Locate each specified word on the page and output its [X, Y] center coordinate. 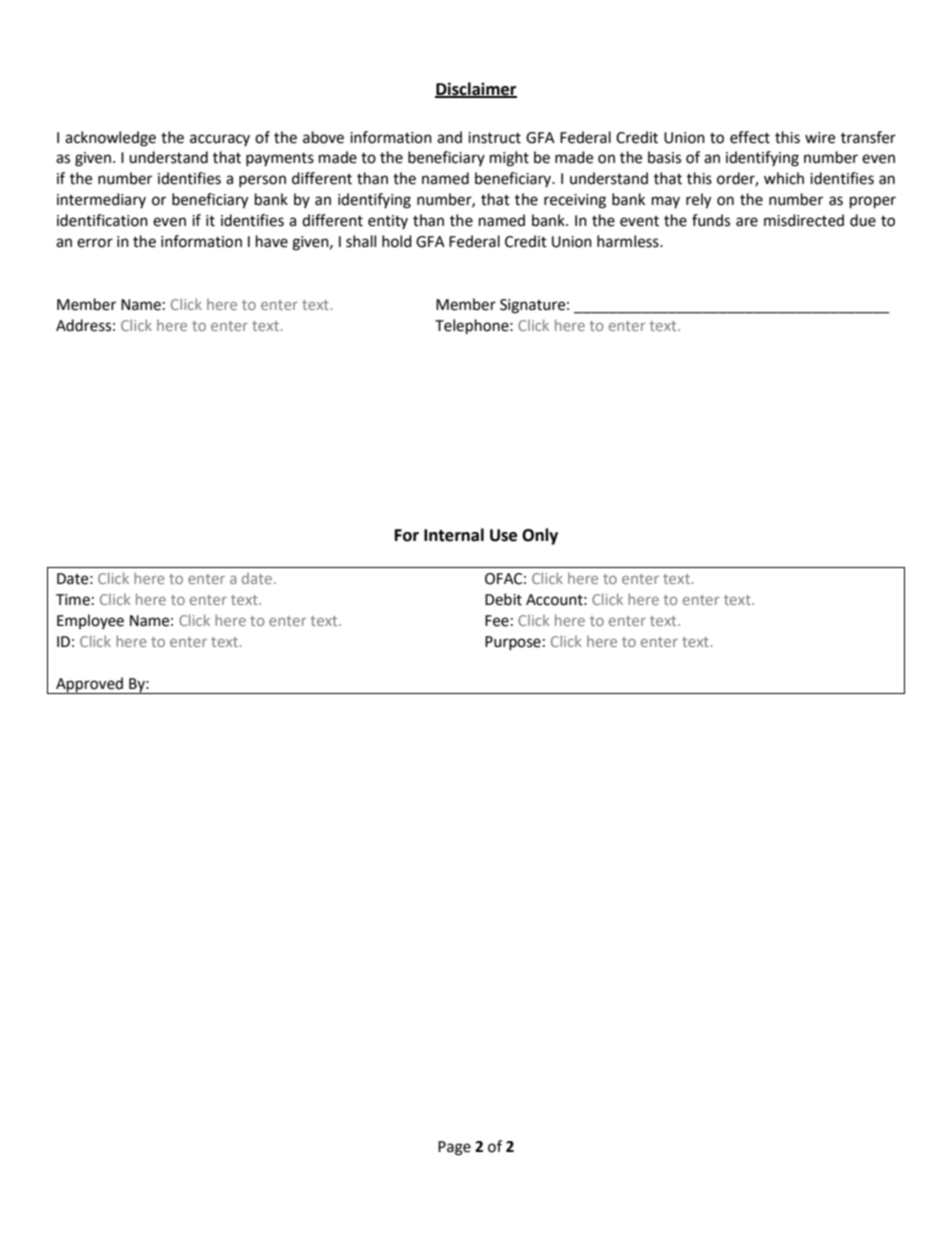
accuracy [220, 140]
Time [73, 600]
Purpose [513, 643]
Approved [90, 685]
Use [503, 535]
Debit [503, 599]
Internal [454, 535]
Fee [497, 621]
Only [540, 536]
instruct [494, 138]
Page [454, 1148]
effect [750, 137]
